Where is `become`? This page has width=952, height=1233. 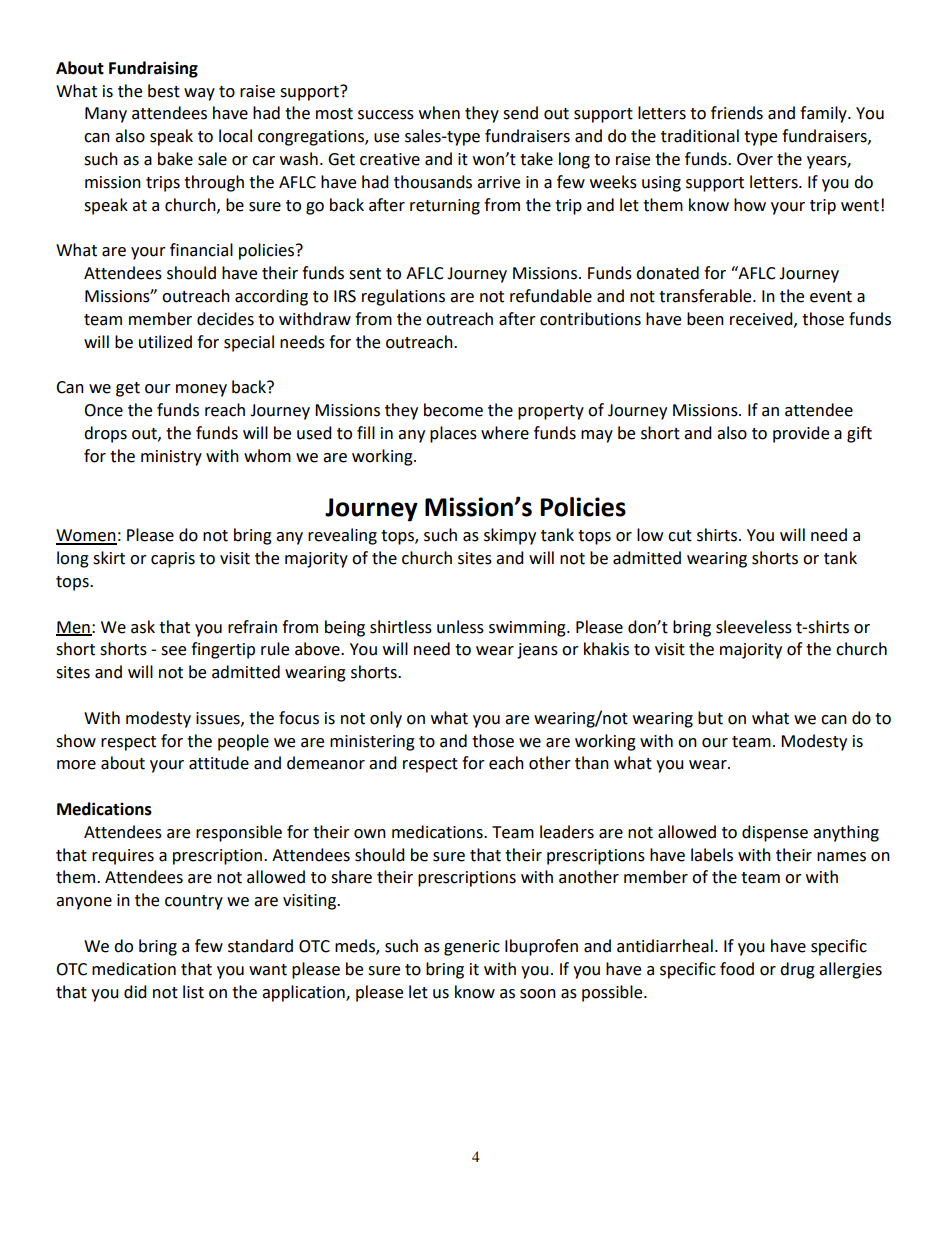 become is located at coordinates (453, 410).
